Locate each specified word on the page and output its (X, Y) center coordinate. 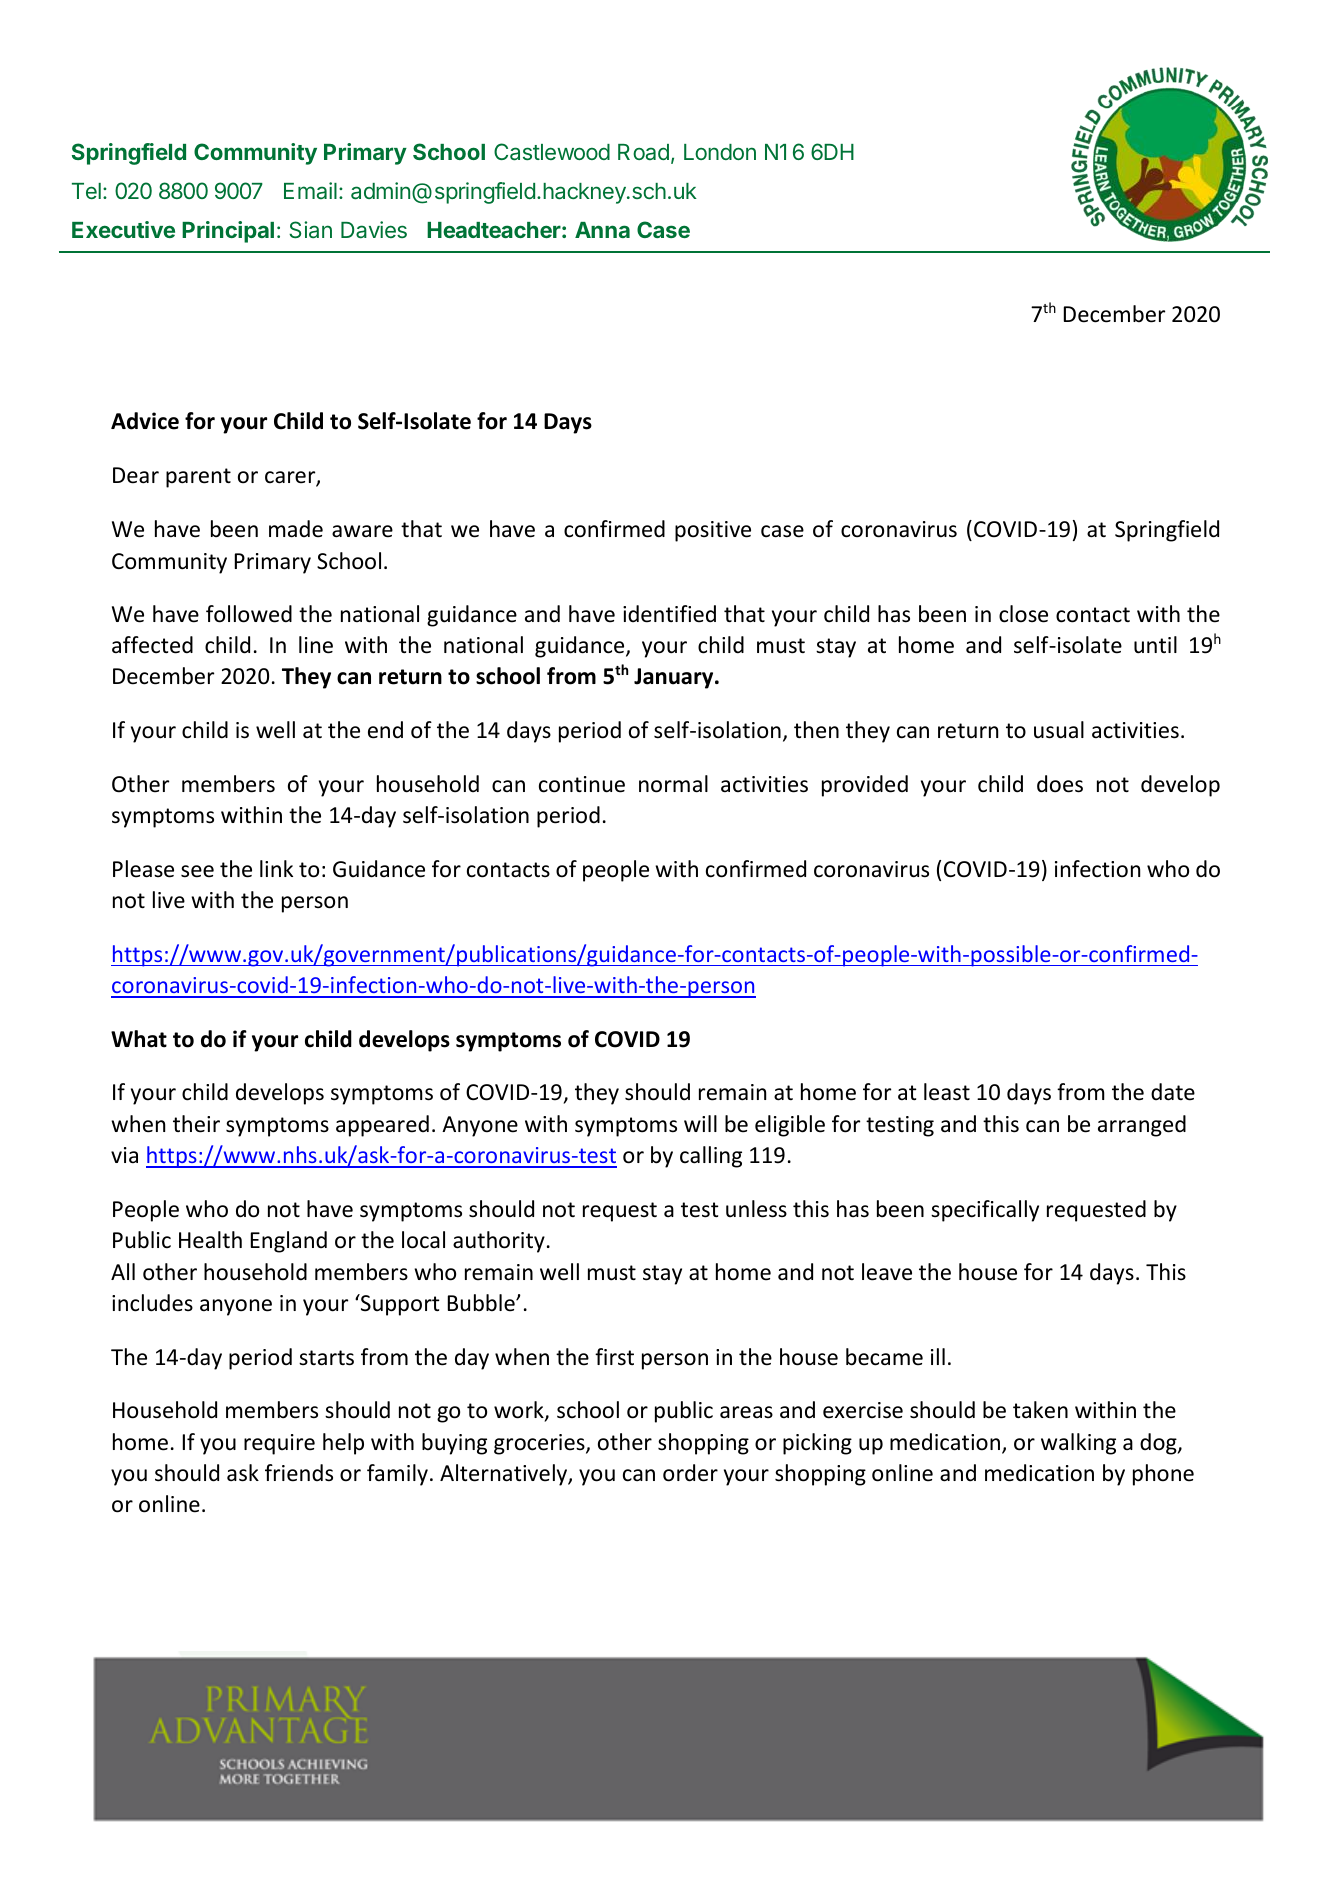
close (1023, 614)
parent (198, 478)
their (196, 1124)
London (720, 152)
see (197, 871)
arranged (1142, 1126)
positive (713, 531)
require (279, 1444)
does (1060, 784)
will (700, 1123)
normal (673, 784)
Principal (228, 232)
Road (643, 152)
